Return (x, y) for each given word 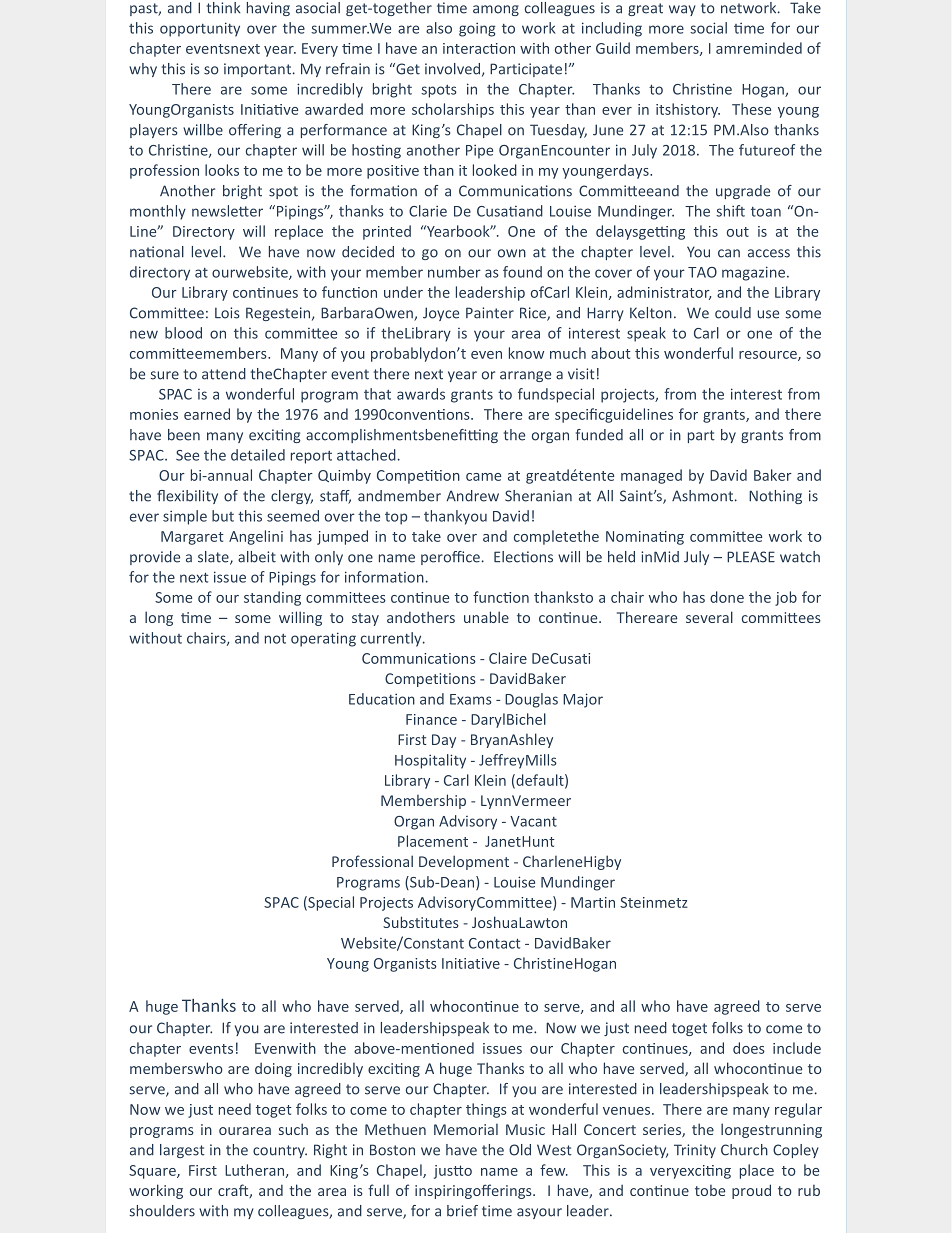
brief (462, 1211)
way (682, 10)
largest (182, 1151)
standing (272, 598)
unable (486, 617)
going (477, 29)
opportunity (200, 29)
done (727, 597)
